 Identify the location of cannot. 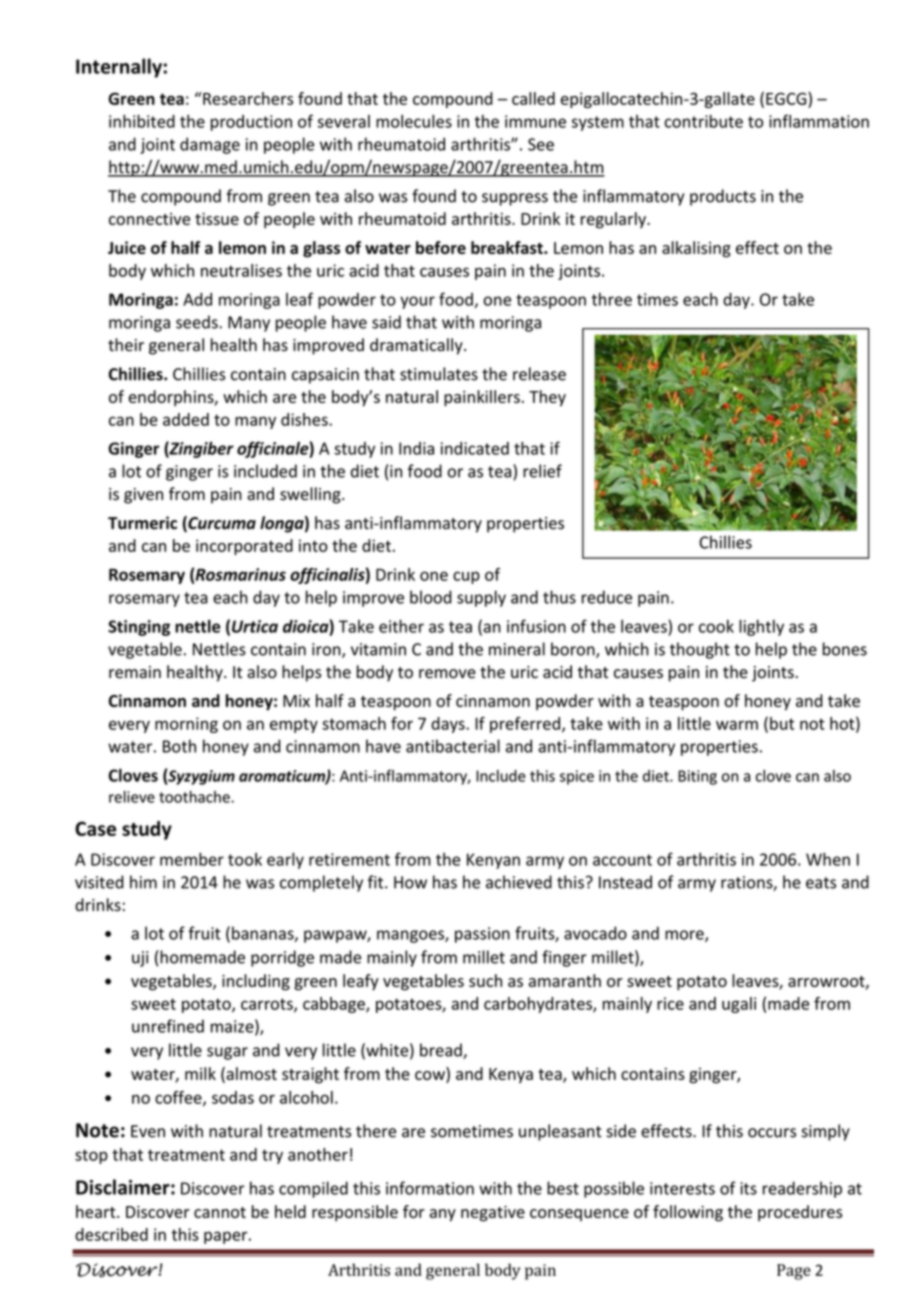
(220, 1212).
